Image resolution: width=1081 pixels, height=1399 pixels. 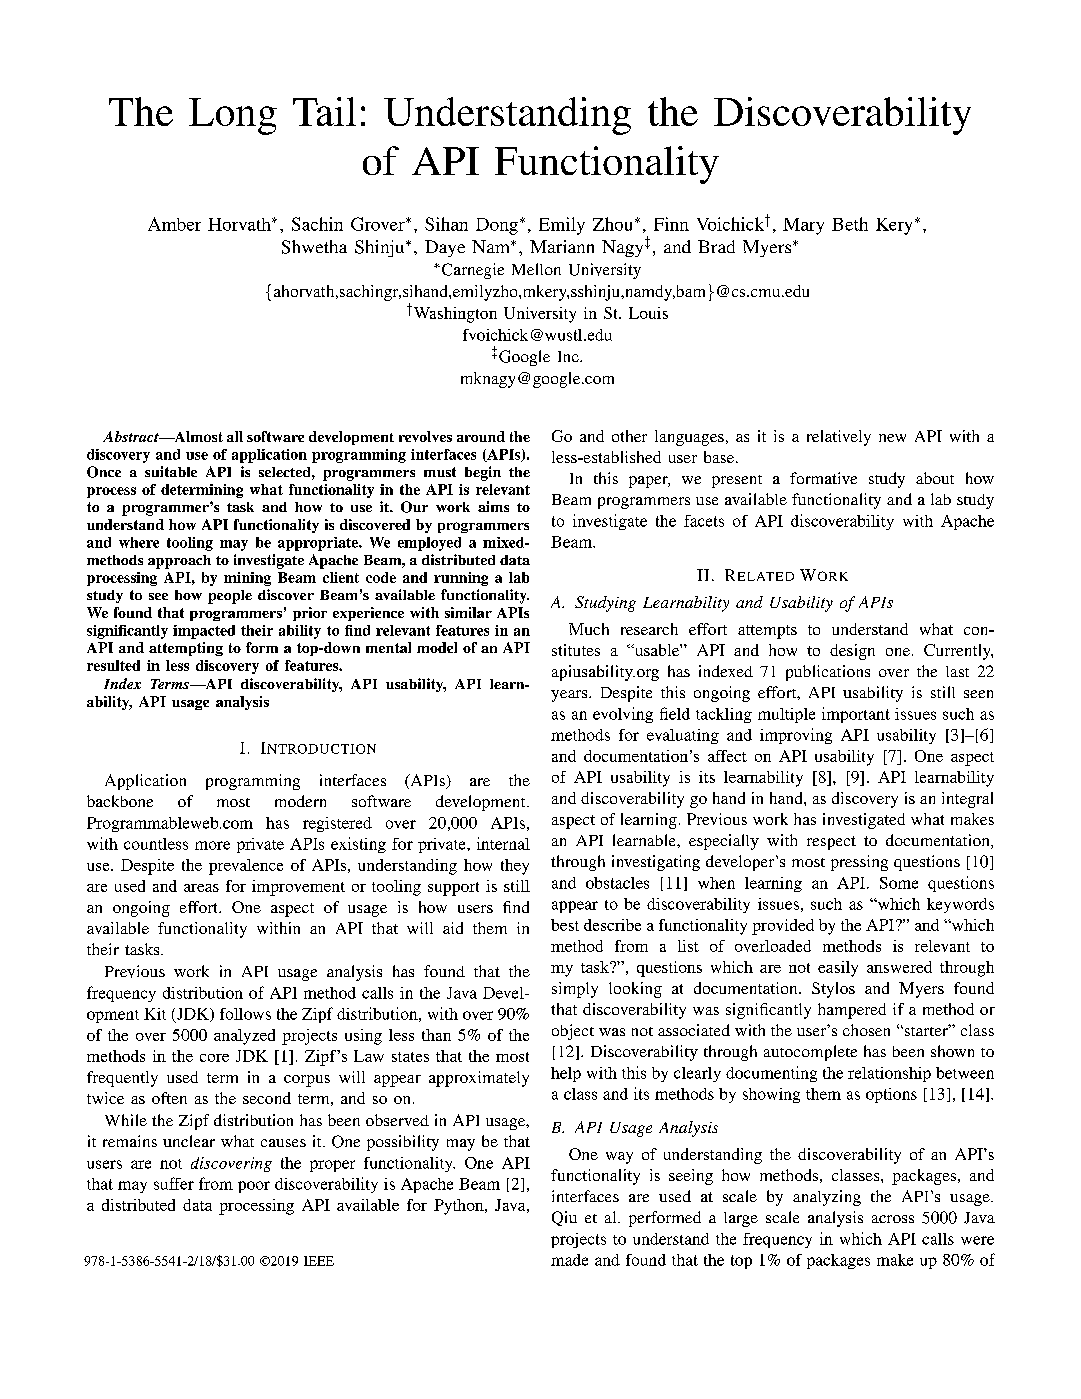 What do you see at coordinates (856, 715) in the image?
I see `important` at bounding box center [856, 715].
